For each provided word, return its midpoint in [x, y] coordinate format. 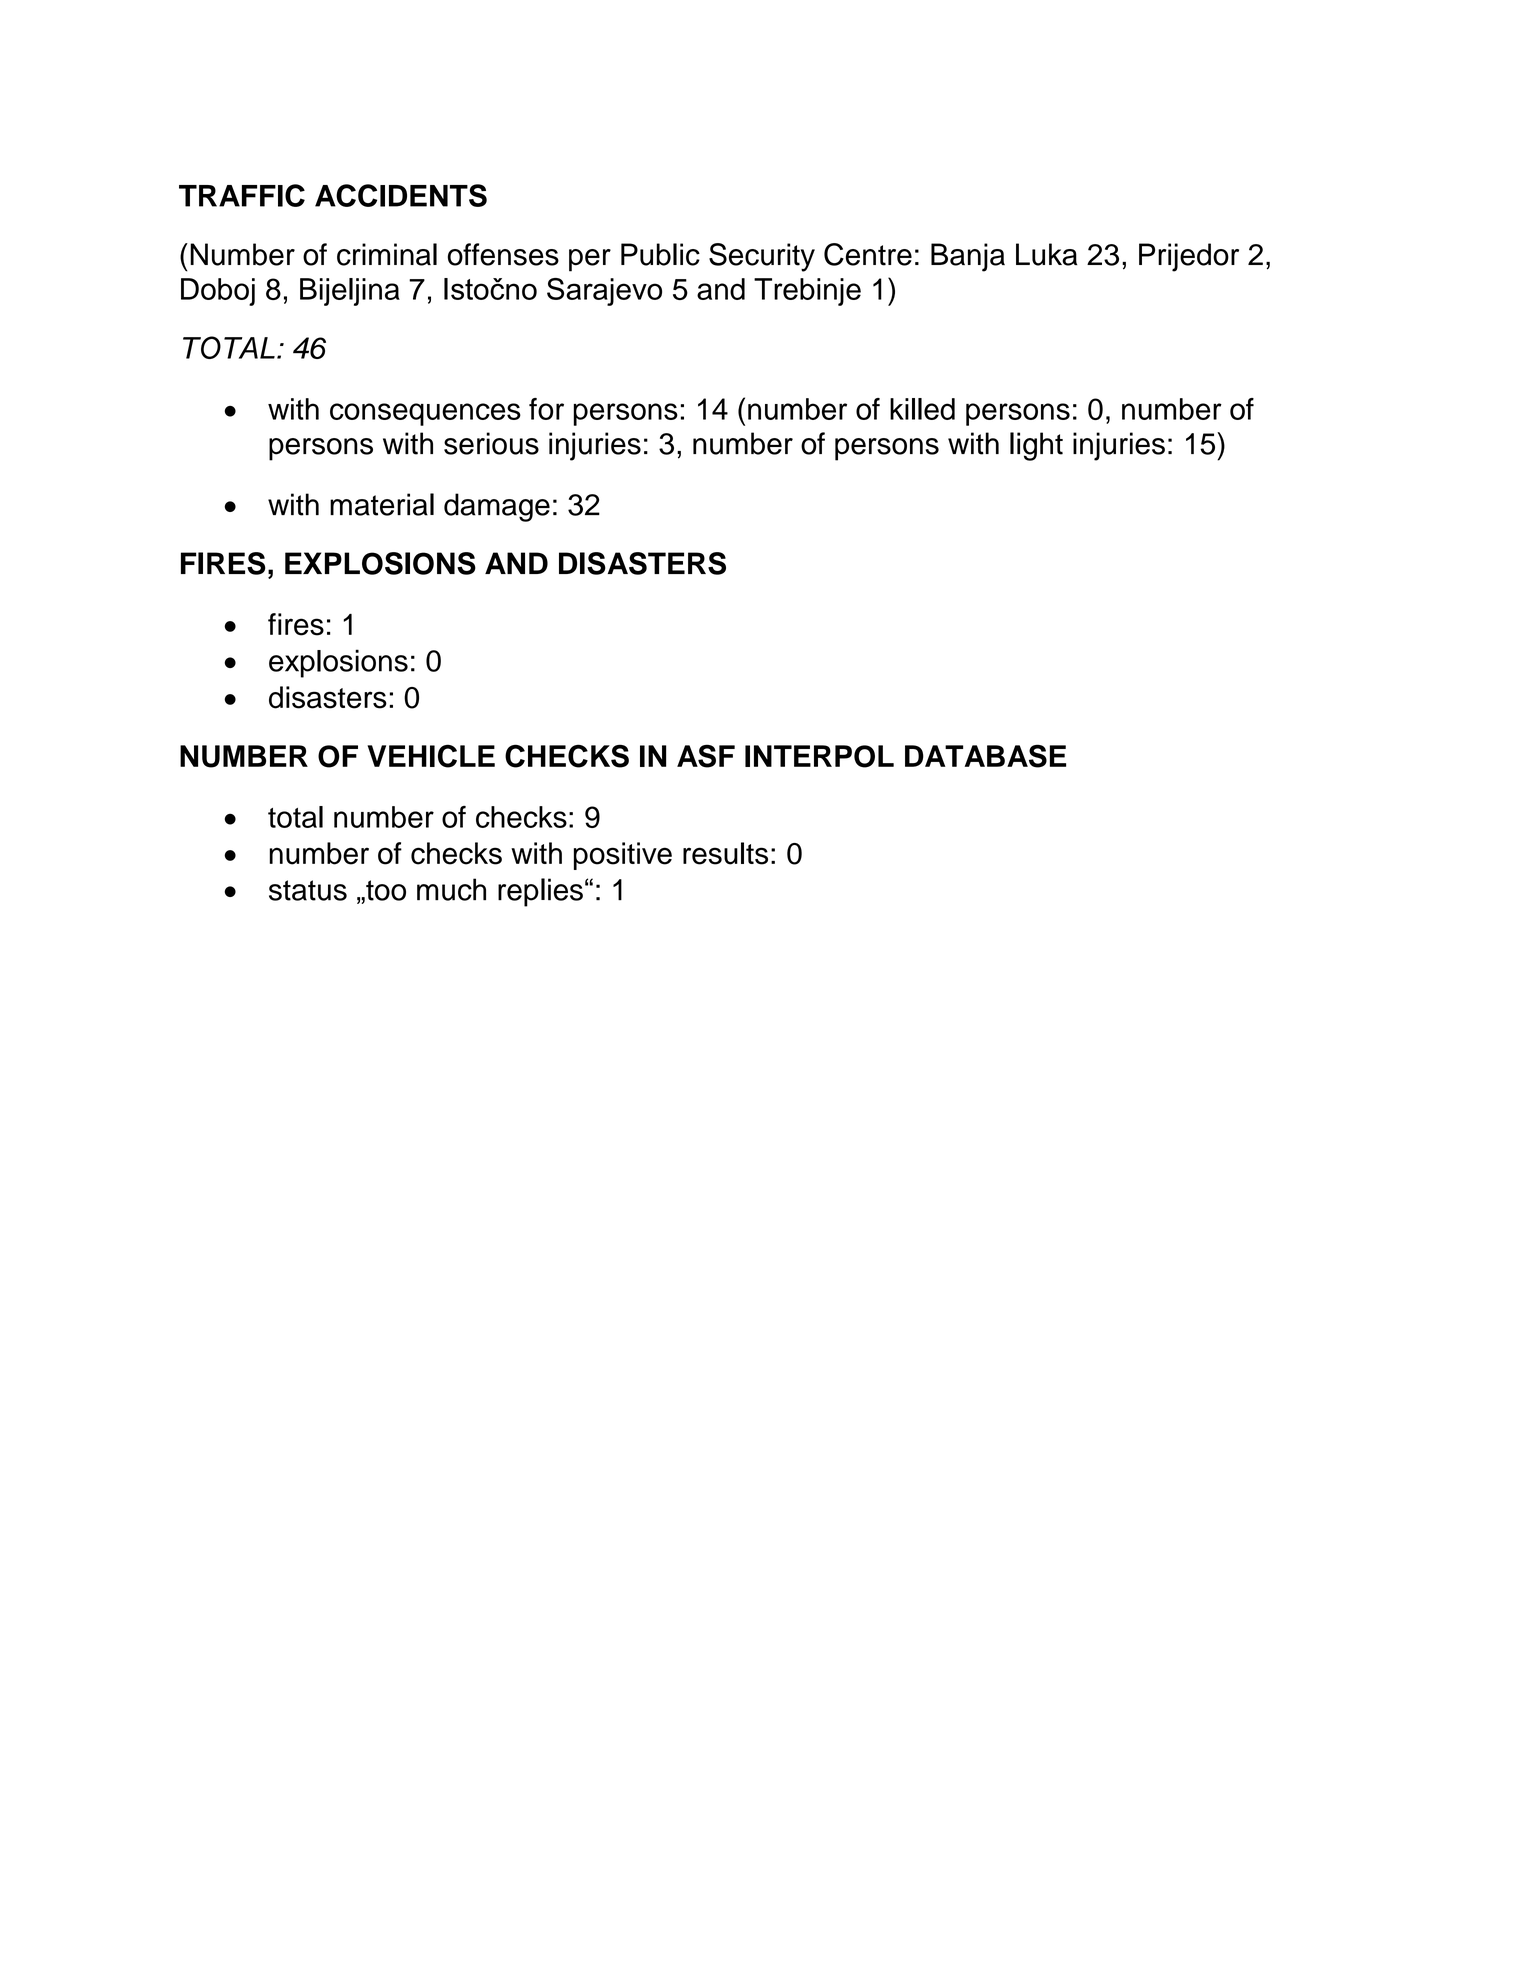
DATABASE [985, 756]
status [308, 890]
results [725, 853]
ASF [706, 756]
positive [623, 856]
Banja [968, 257]
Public [660, 254]
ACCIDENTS [401, 195]
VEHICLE [431, 756]
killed [922, 409]
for [546, 409]
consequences [425, 414]
